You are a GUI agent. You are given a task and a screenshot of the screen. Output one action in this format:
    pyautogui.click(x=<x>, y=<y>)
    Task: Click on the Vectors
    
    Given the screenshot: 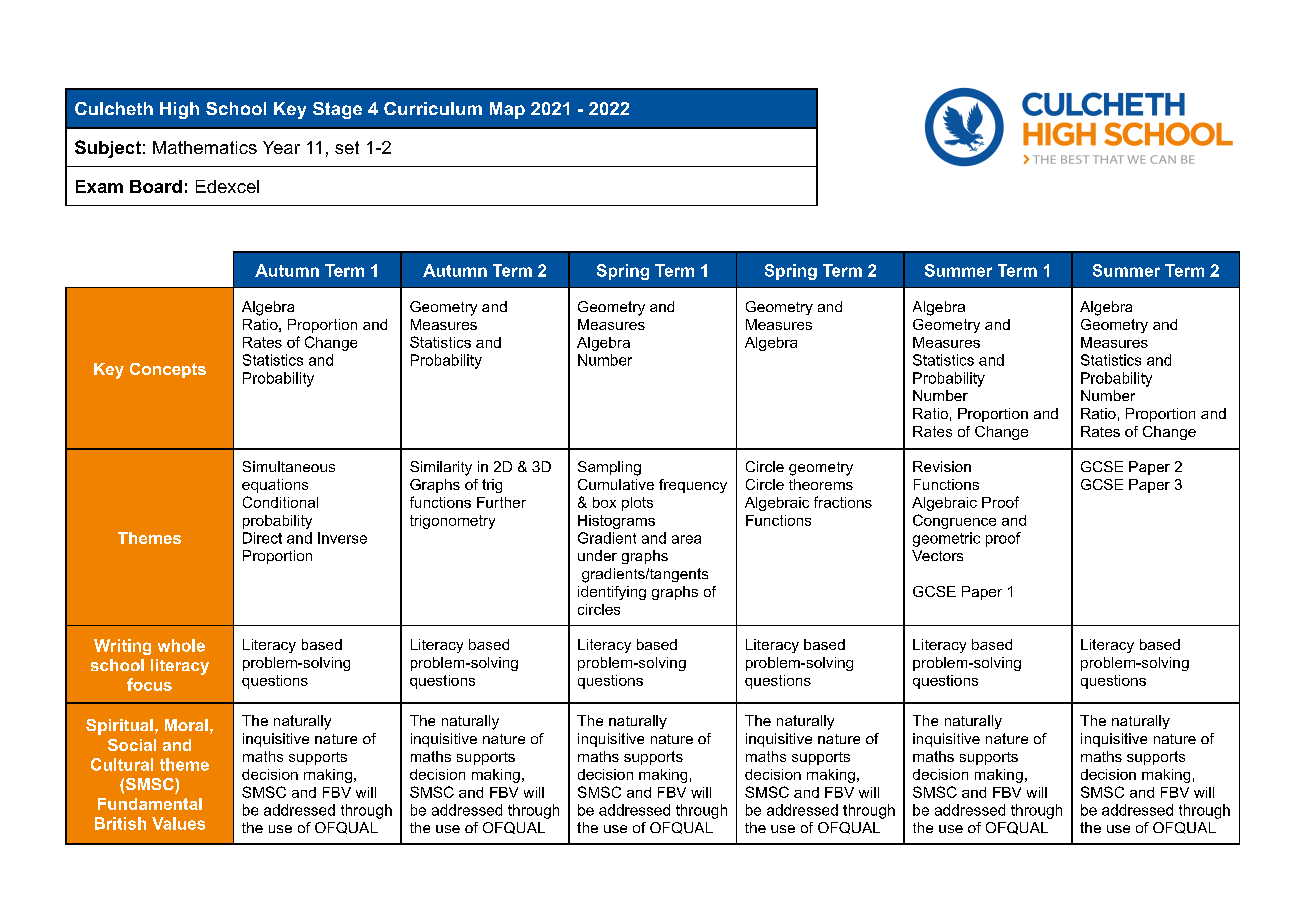 What is the action you would take?
    pyautogui.click(x=937, y=555)
